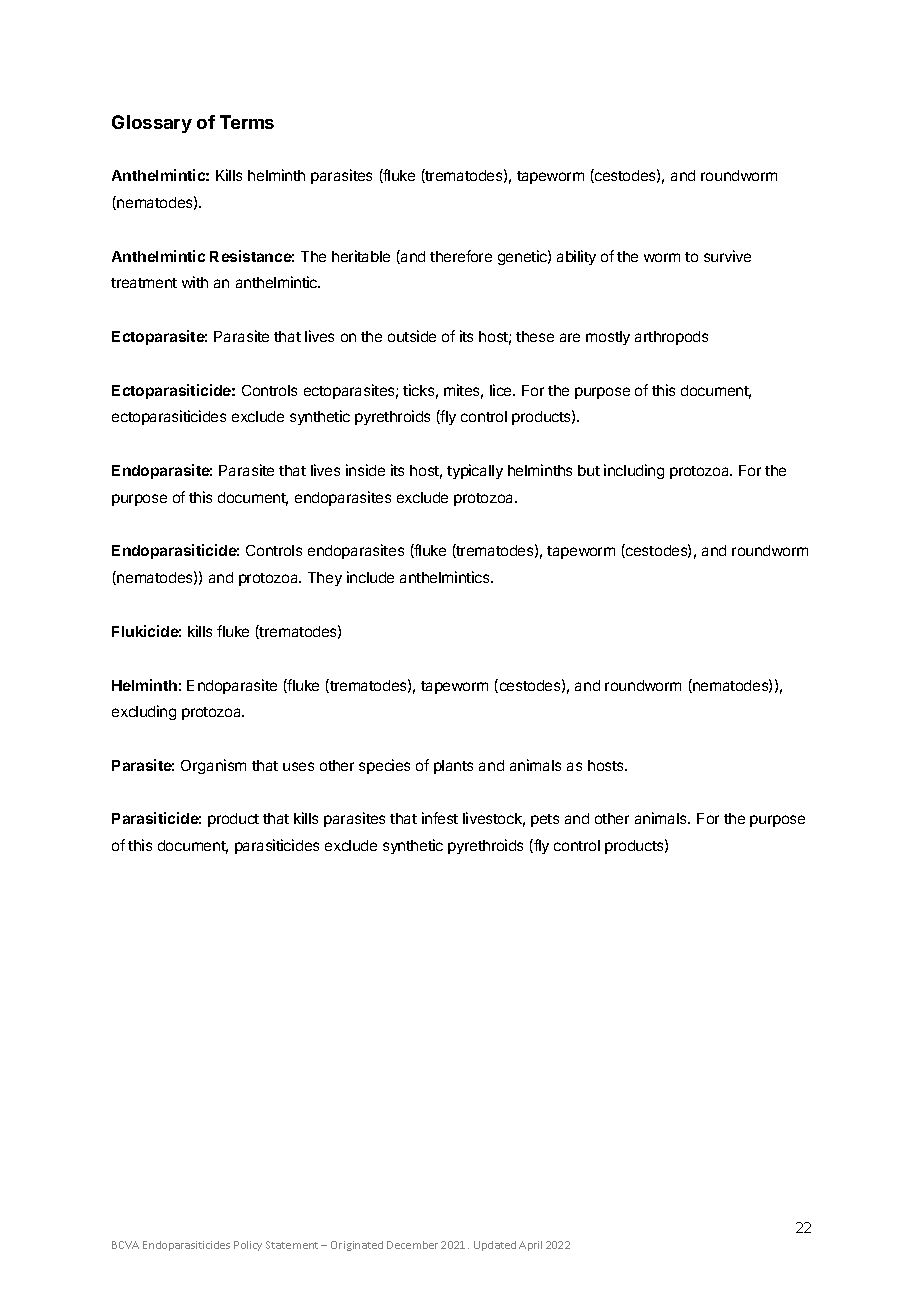  What do you see at coordinates (248, 1246) in the page?
I see `Policy` at bounding box center [248, 1246].
